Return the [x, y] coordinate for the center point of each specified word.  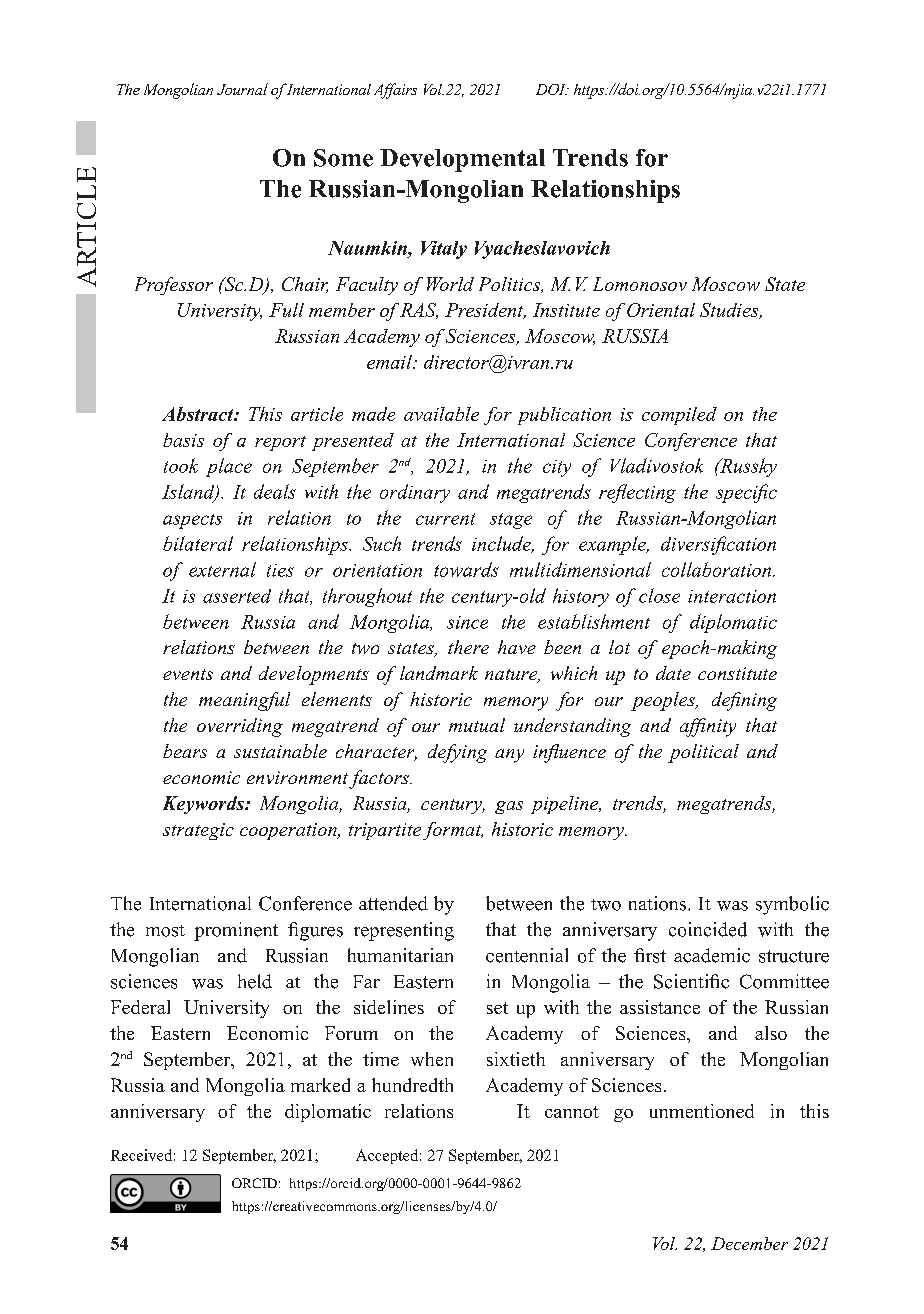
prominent [236, 931]
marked [320, 1085]
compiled [679, 416]
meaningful [244, 701]
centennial [527, 955]
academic [712, 955]
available [441, 414]
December [749, 1243]
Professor [174, 286]
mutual [477, 725]
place [229, 467]
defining [744, 701]
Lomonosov [640, 284]
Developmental [462, 160]
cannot [572, 1112]
